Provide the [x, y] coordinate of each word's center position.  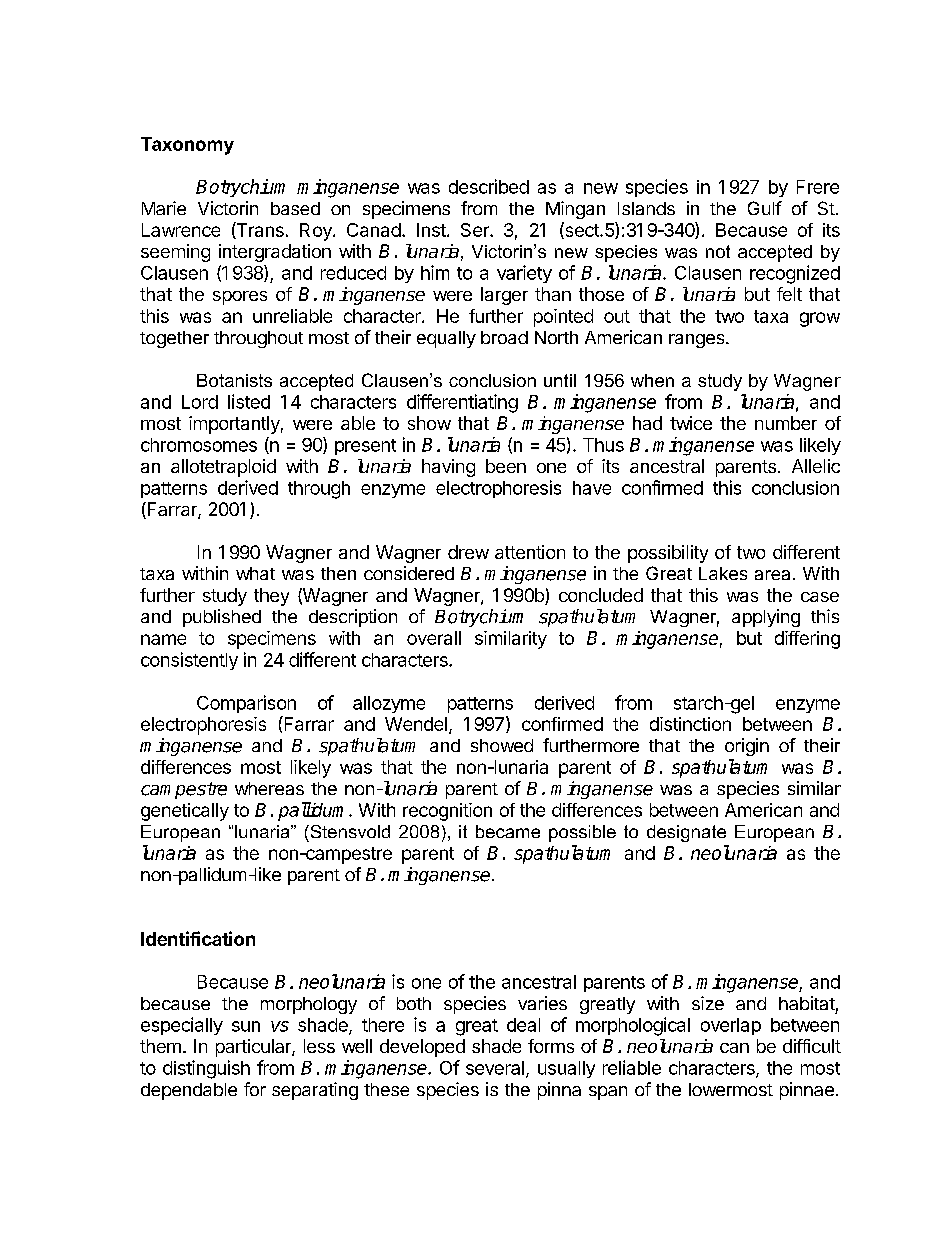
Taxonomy [187, 146]
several [495, 1068]
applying [766, 618]
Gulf [765, 208]
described [489, 186]
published [222, 618]
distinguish [206, 1069]
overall [434, 638]
